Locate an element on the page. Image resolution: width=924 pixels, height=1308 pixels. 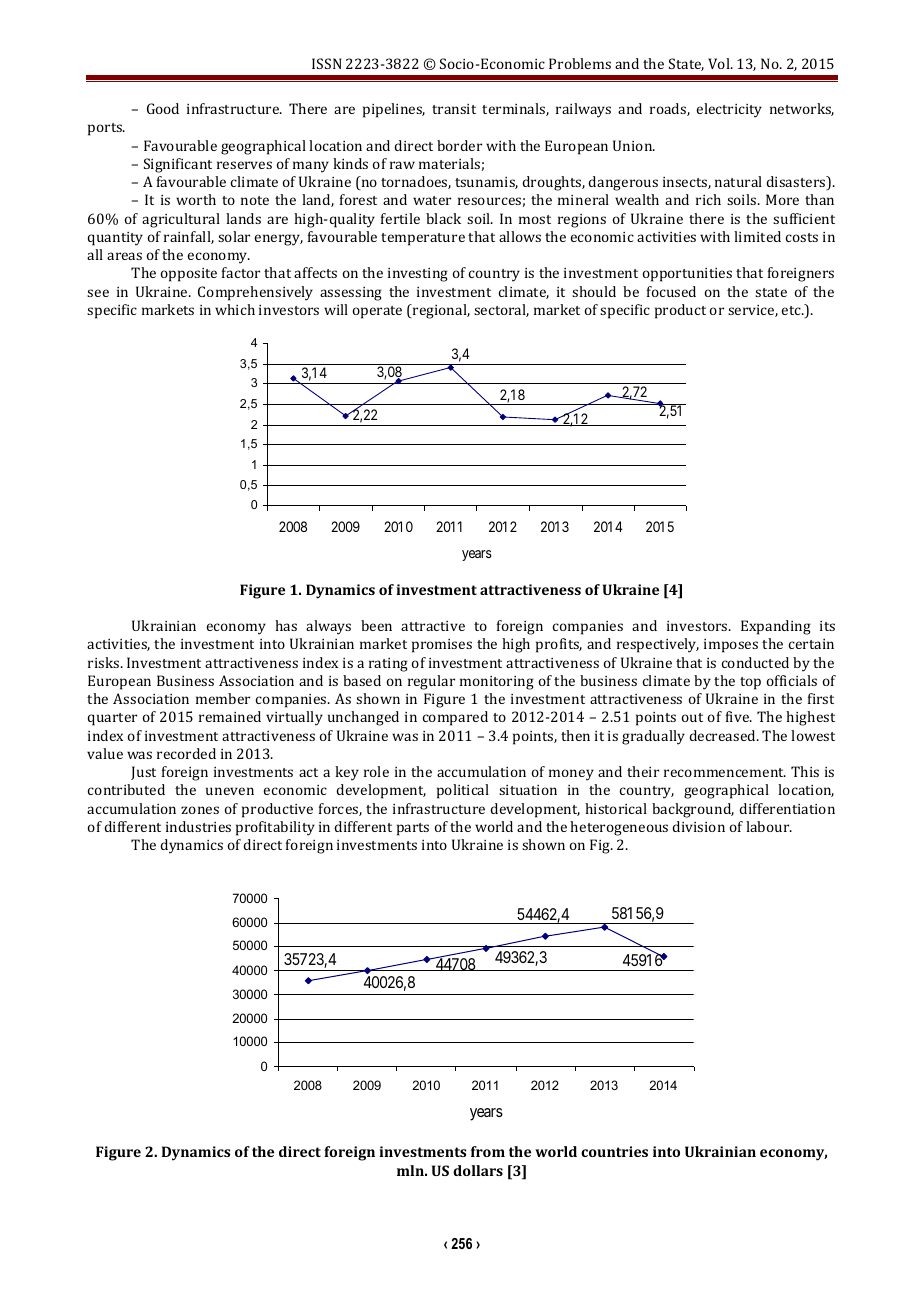
dollars is located at coordinates (478, 1170).
